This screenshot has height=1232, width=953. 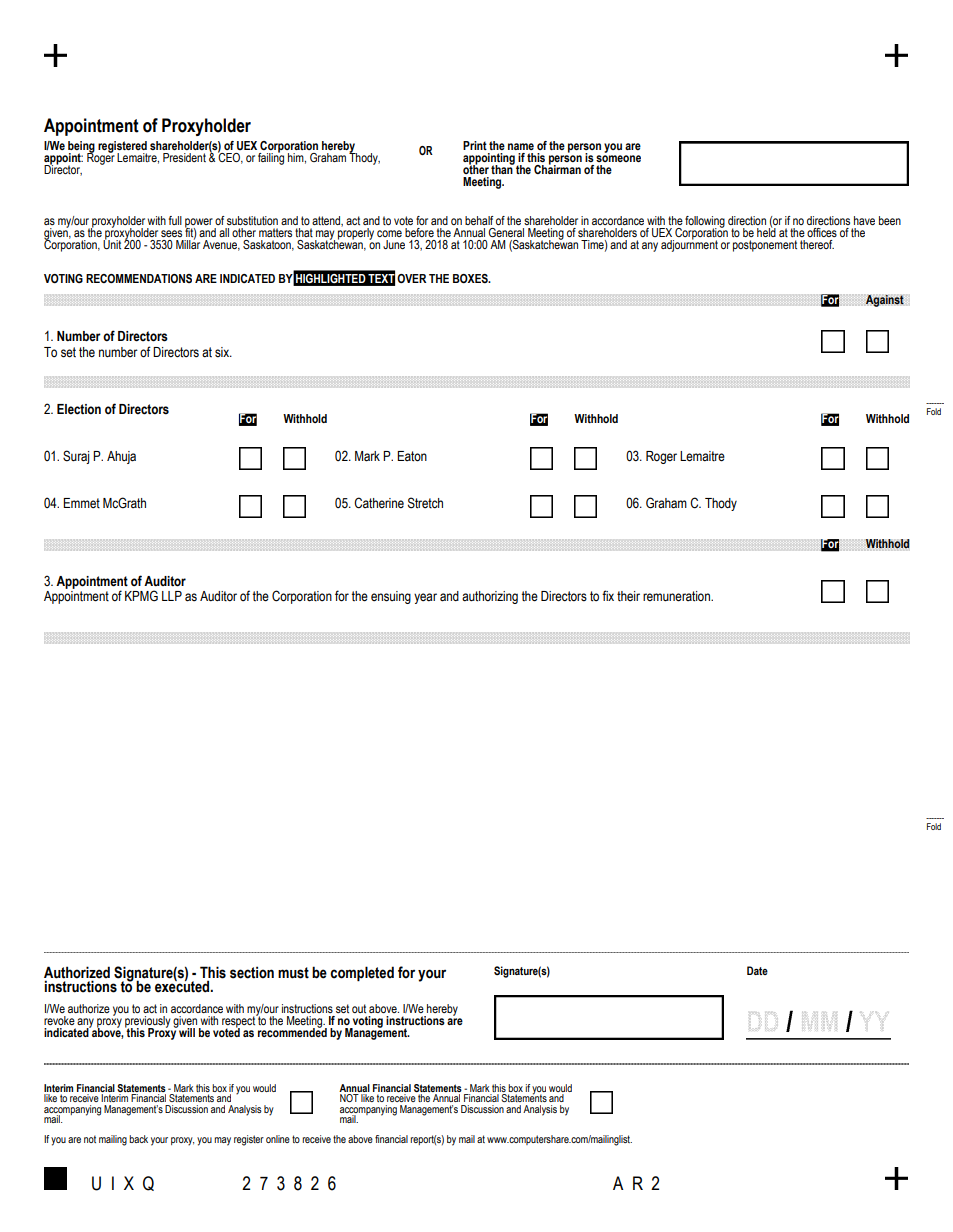 I want to click on Date, so click(x=757, y=970).
